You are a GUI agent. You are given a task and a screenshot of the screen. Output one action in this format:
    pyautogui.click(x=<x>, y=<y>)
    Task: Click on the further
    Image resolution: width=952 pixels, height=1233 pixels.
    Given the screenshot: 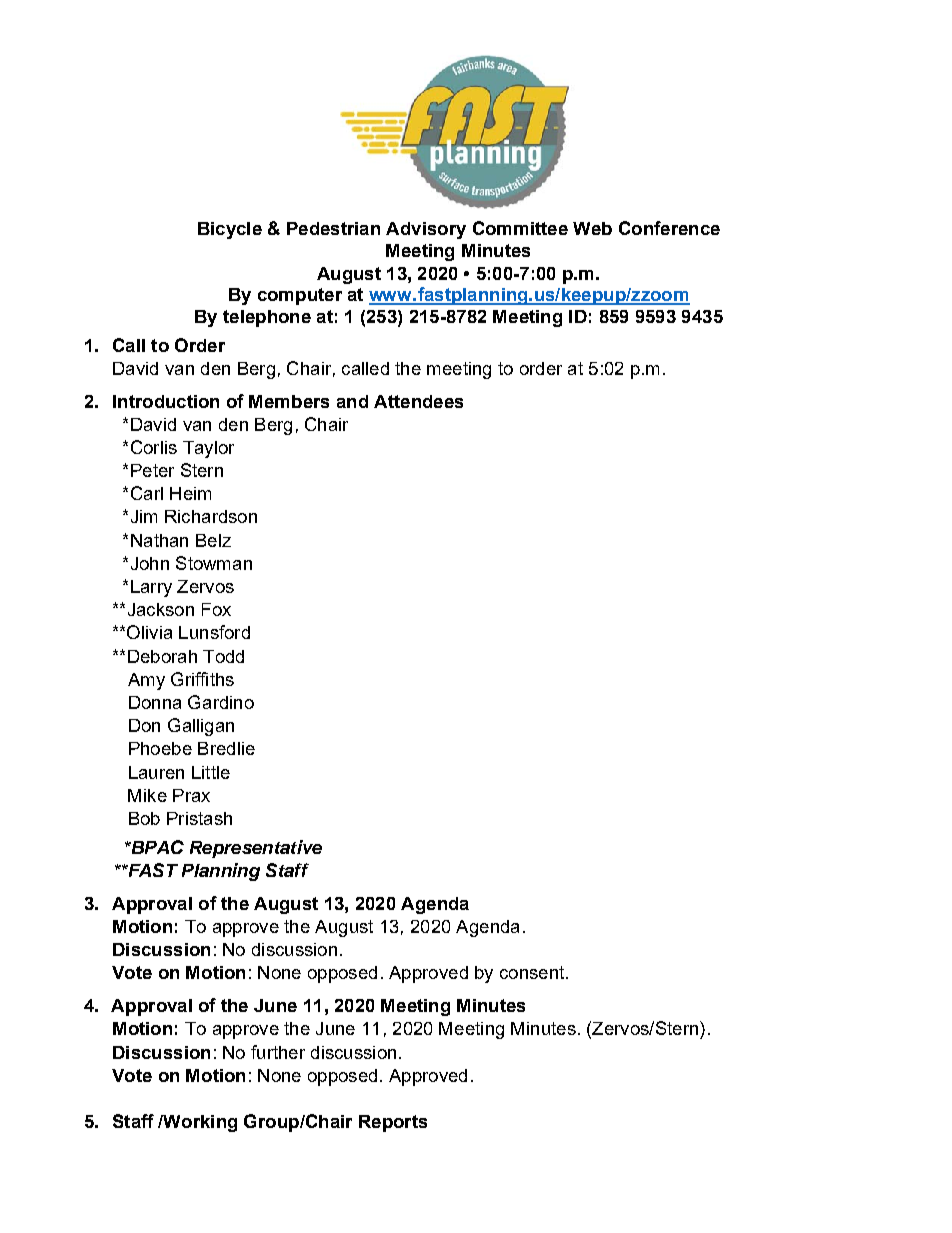 What is the action you would take?
    pyautogui.click(x=278, y=1052)
